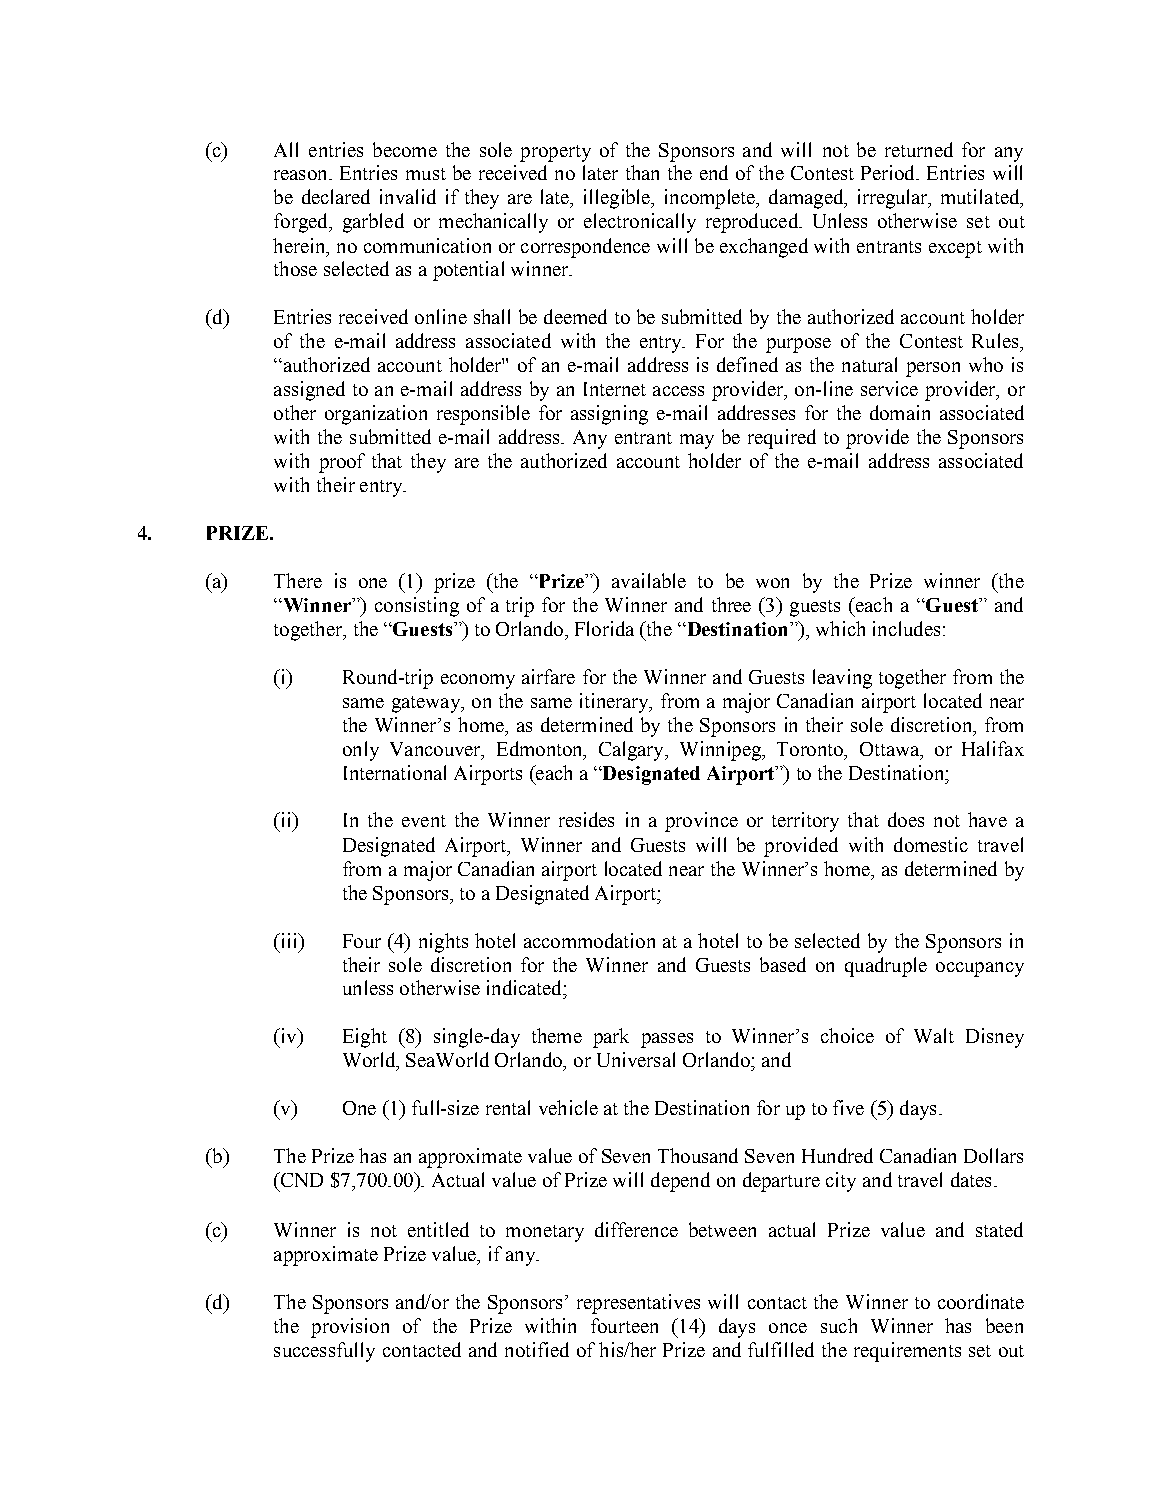  What do you see at coordinates (638, 1304) in the document?
I see `representatives` at bounding box center [638, 1304].
